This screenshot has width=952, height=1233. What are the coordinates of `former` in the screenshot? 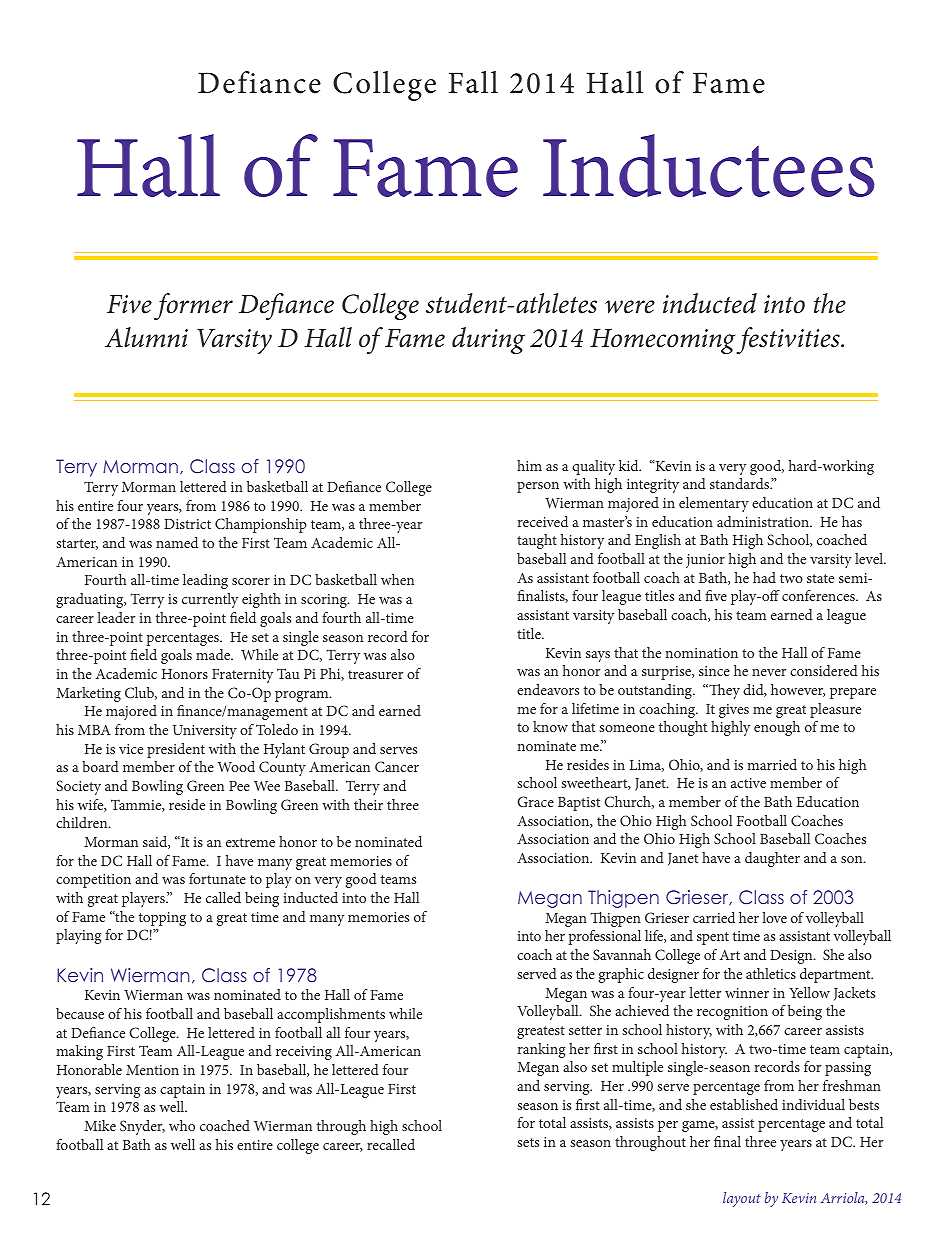 It's located at (193, 306).
